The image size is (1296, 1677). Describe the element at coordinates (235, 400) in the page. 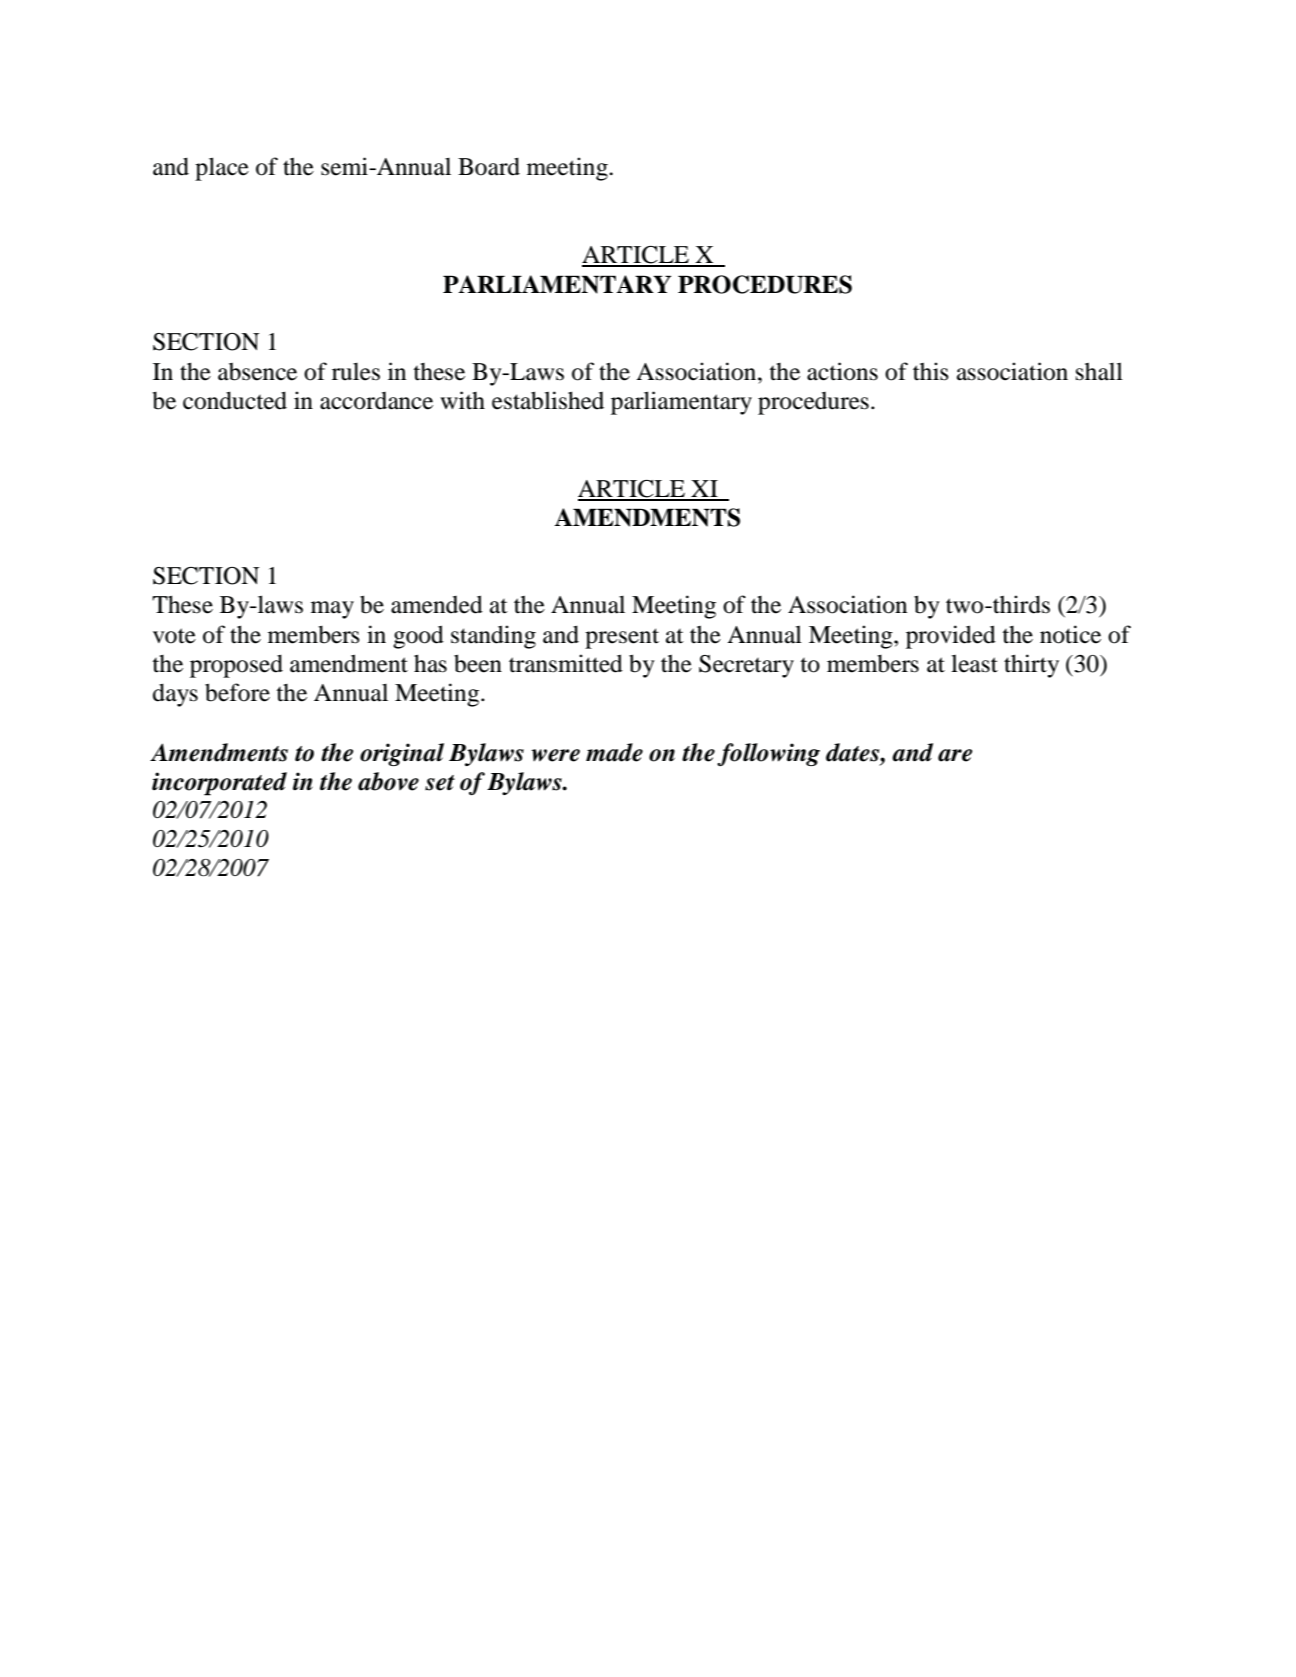

I see `conducted` at that location.
